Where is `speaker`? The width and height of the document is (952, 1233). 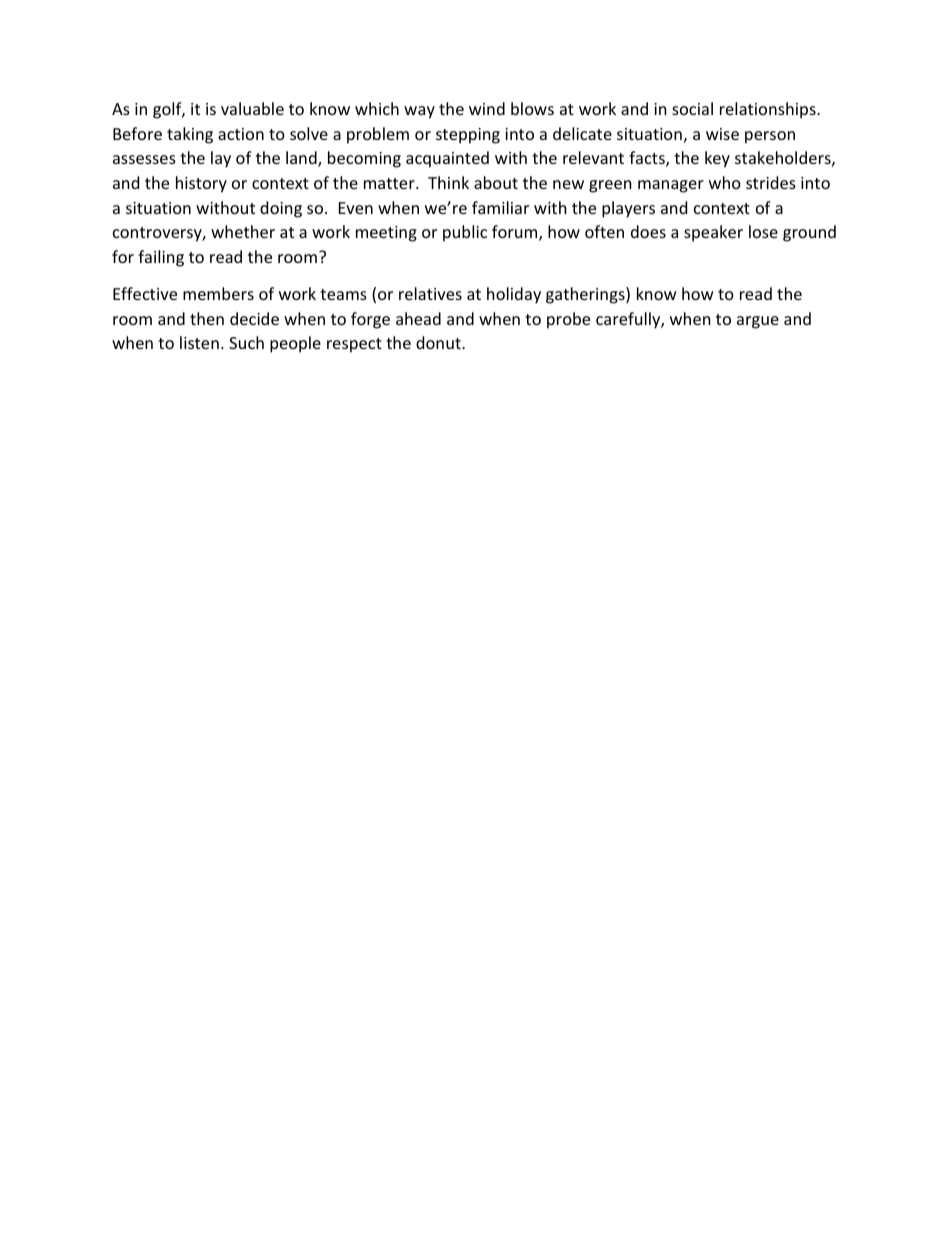 speaker is located at coordinates (713, 233).
